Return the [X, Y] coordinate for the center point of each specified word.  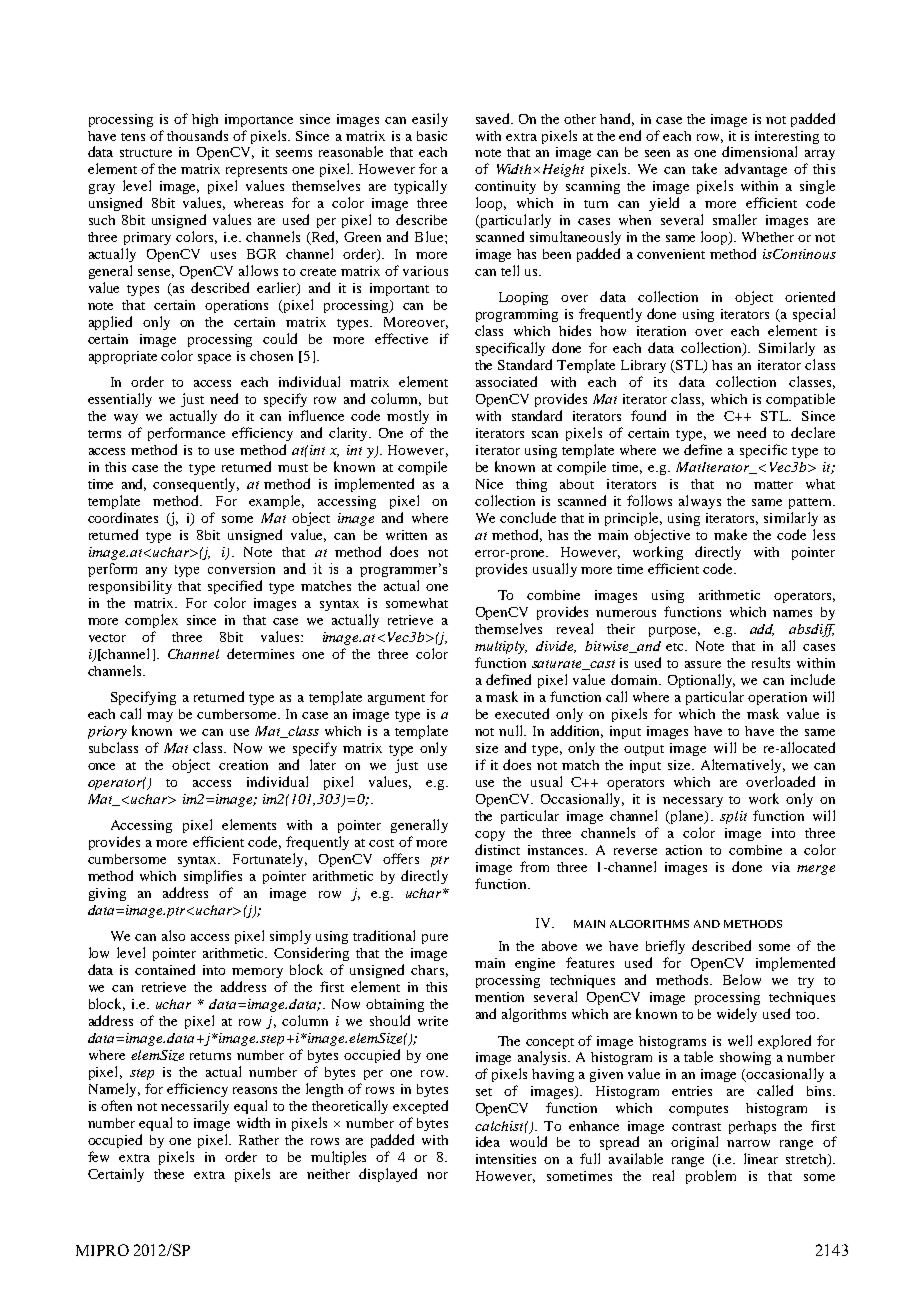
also [173, 935]
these [169, 1174]
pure [435, 939]
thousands [197, 135]
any [156, 572]
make [730, 534]
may [160, 717]
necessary [693, 802]
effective [401, 338]
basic [432, 136]
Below [742, 979]
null [512, 730]
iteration [661, 331]
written [406, 535]
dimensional [759, 151]
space [214, 359]
